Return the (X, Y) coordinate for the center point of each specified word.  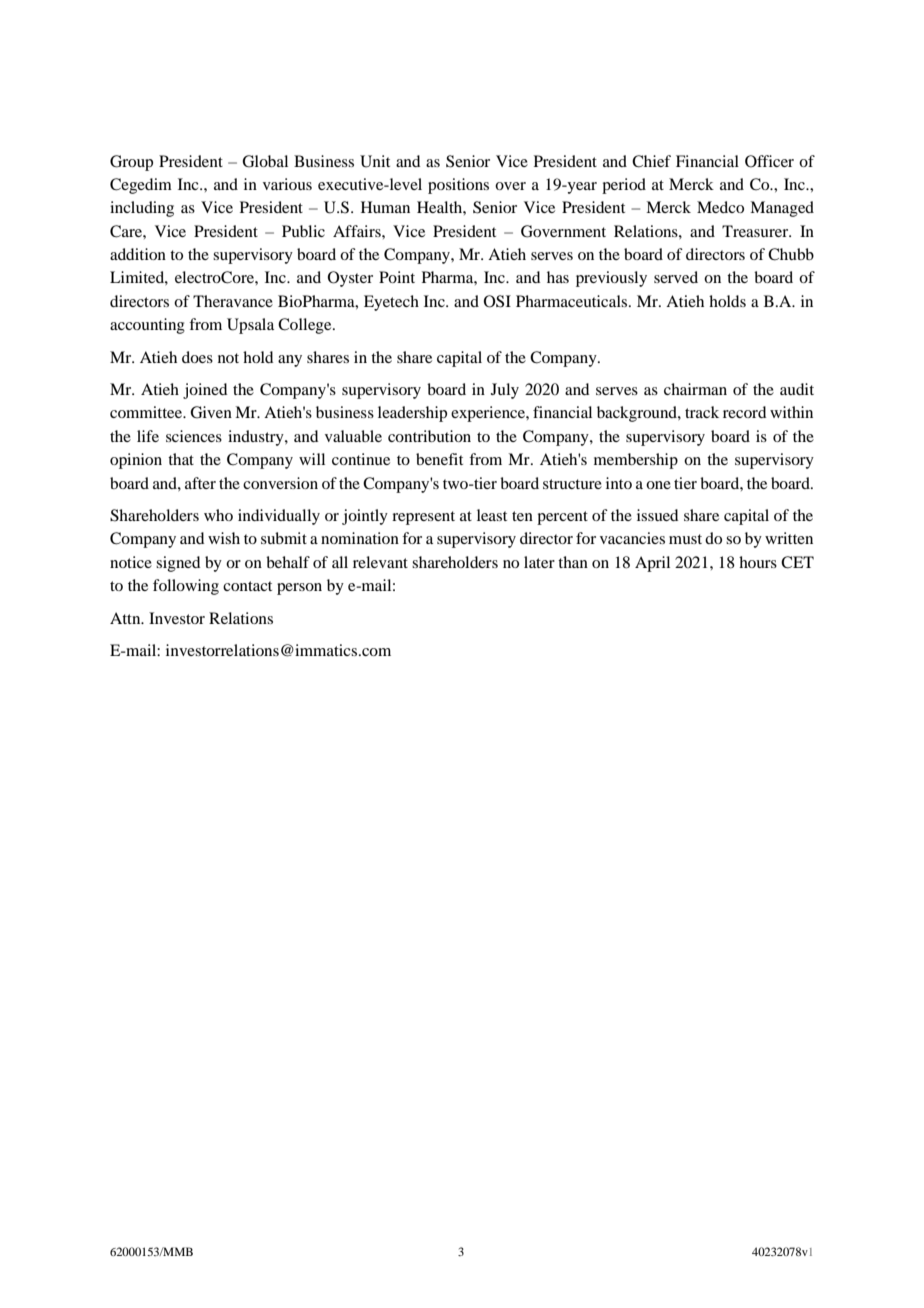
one (658, 485)
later (539, 562)
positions (458, 186)
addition (138, 254)
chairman (695, 389)
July (505, 391)
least (492, 515)
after (200, 483)
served (676, 277)
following (186, 587)
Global (265, 161)
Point (397, 277)
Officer (769, 161)
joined (205, 391)
